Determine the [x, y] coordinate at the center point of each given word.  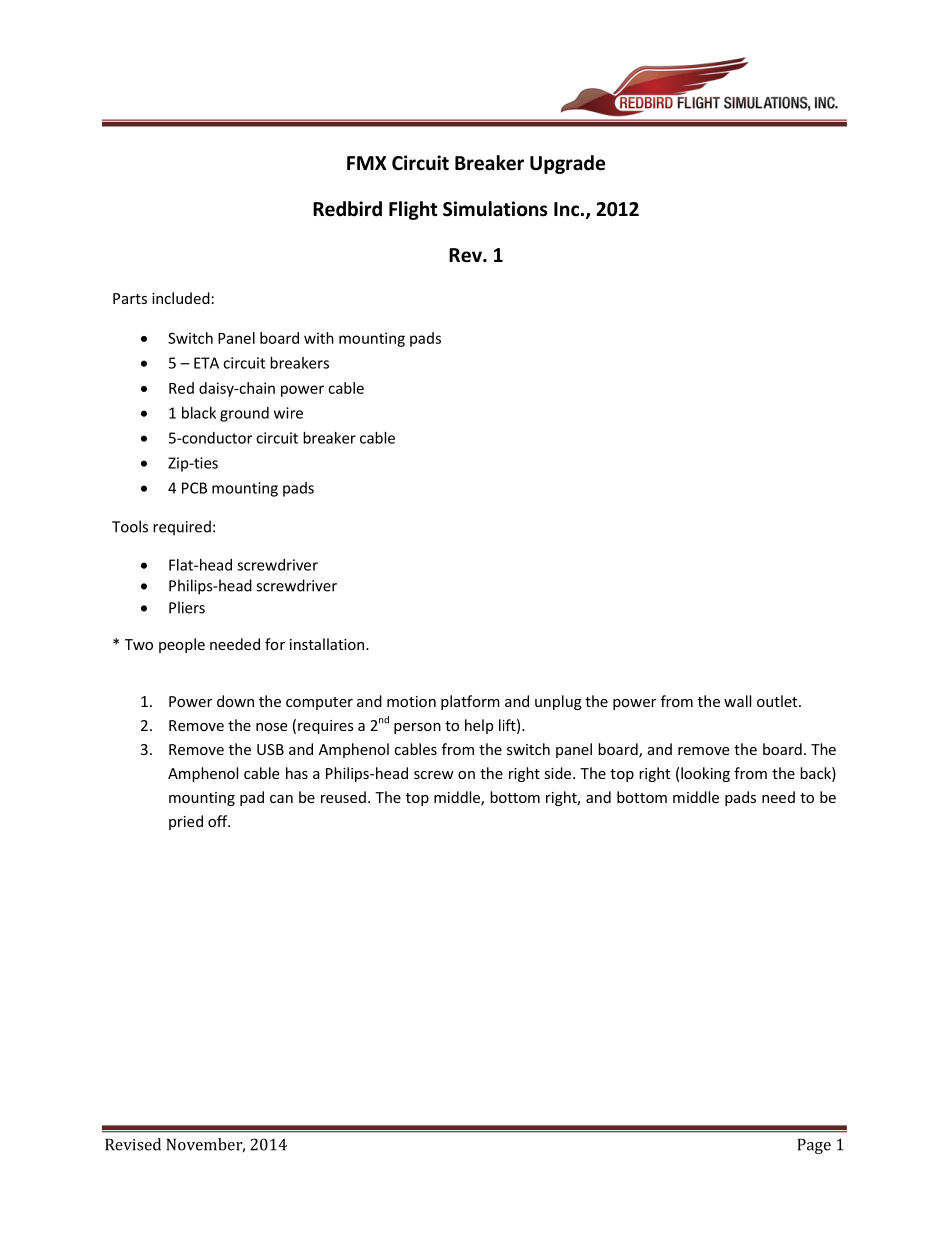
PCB [194, 488]
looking [705, 774]
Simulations [495, 209]
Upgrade [567, 164]
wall [737, 701]
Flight [413, 210]
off [219, 821]
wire [288, 413]
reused [343, 797]
